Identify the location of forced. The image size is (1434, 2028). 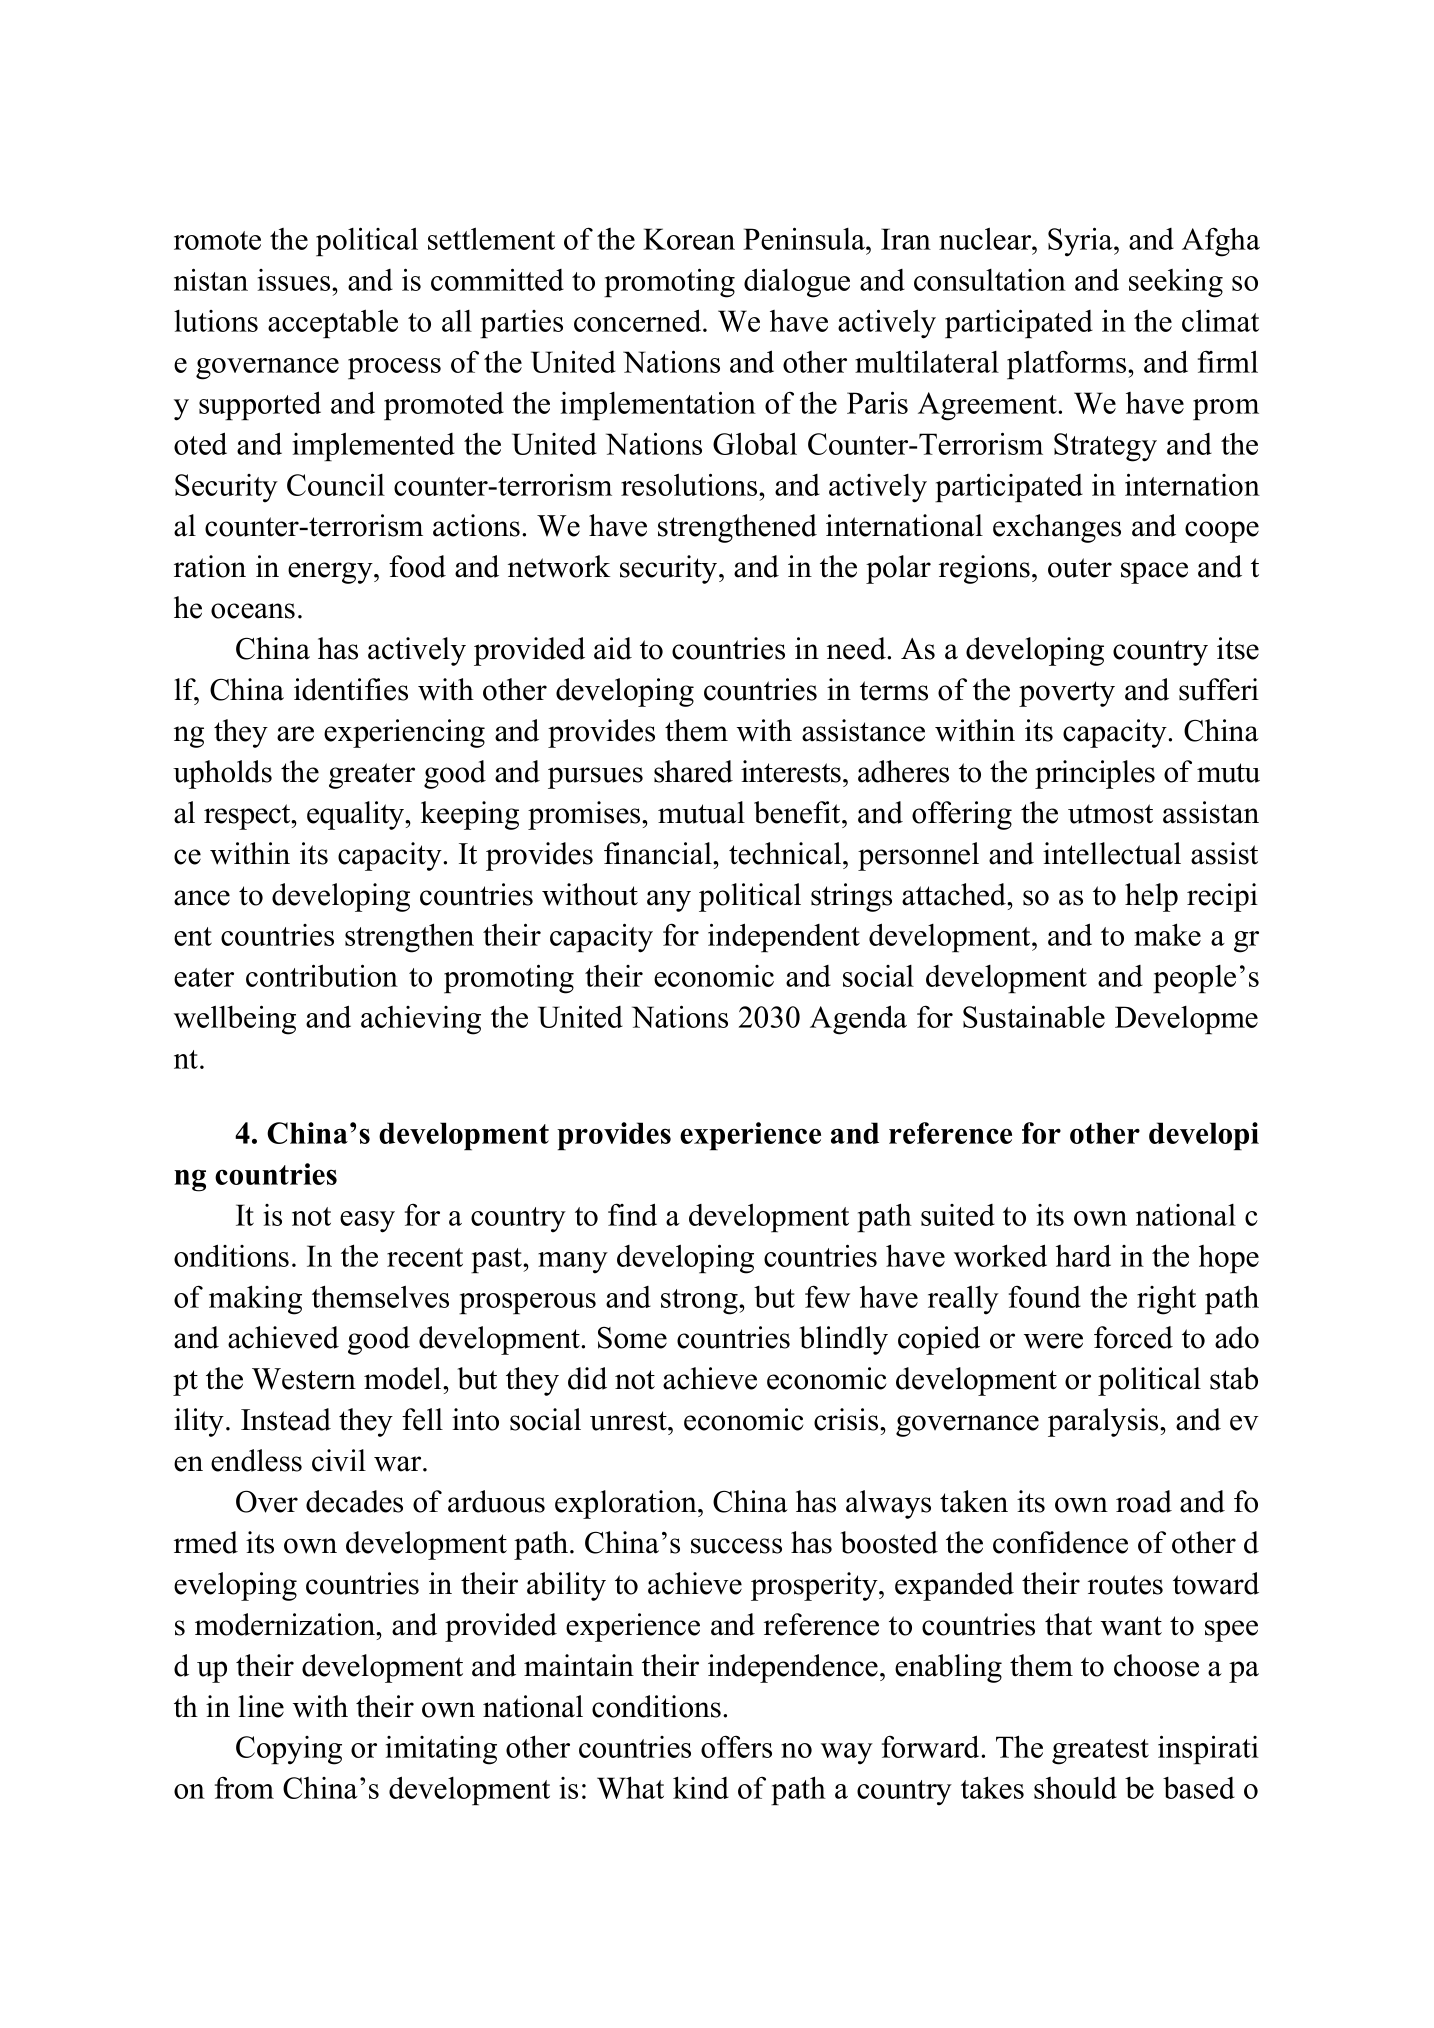
(1133, 1337).
